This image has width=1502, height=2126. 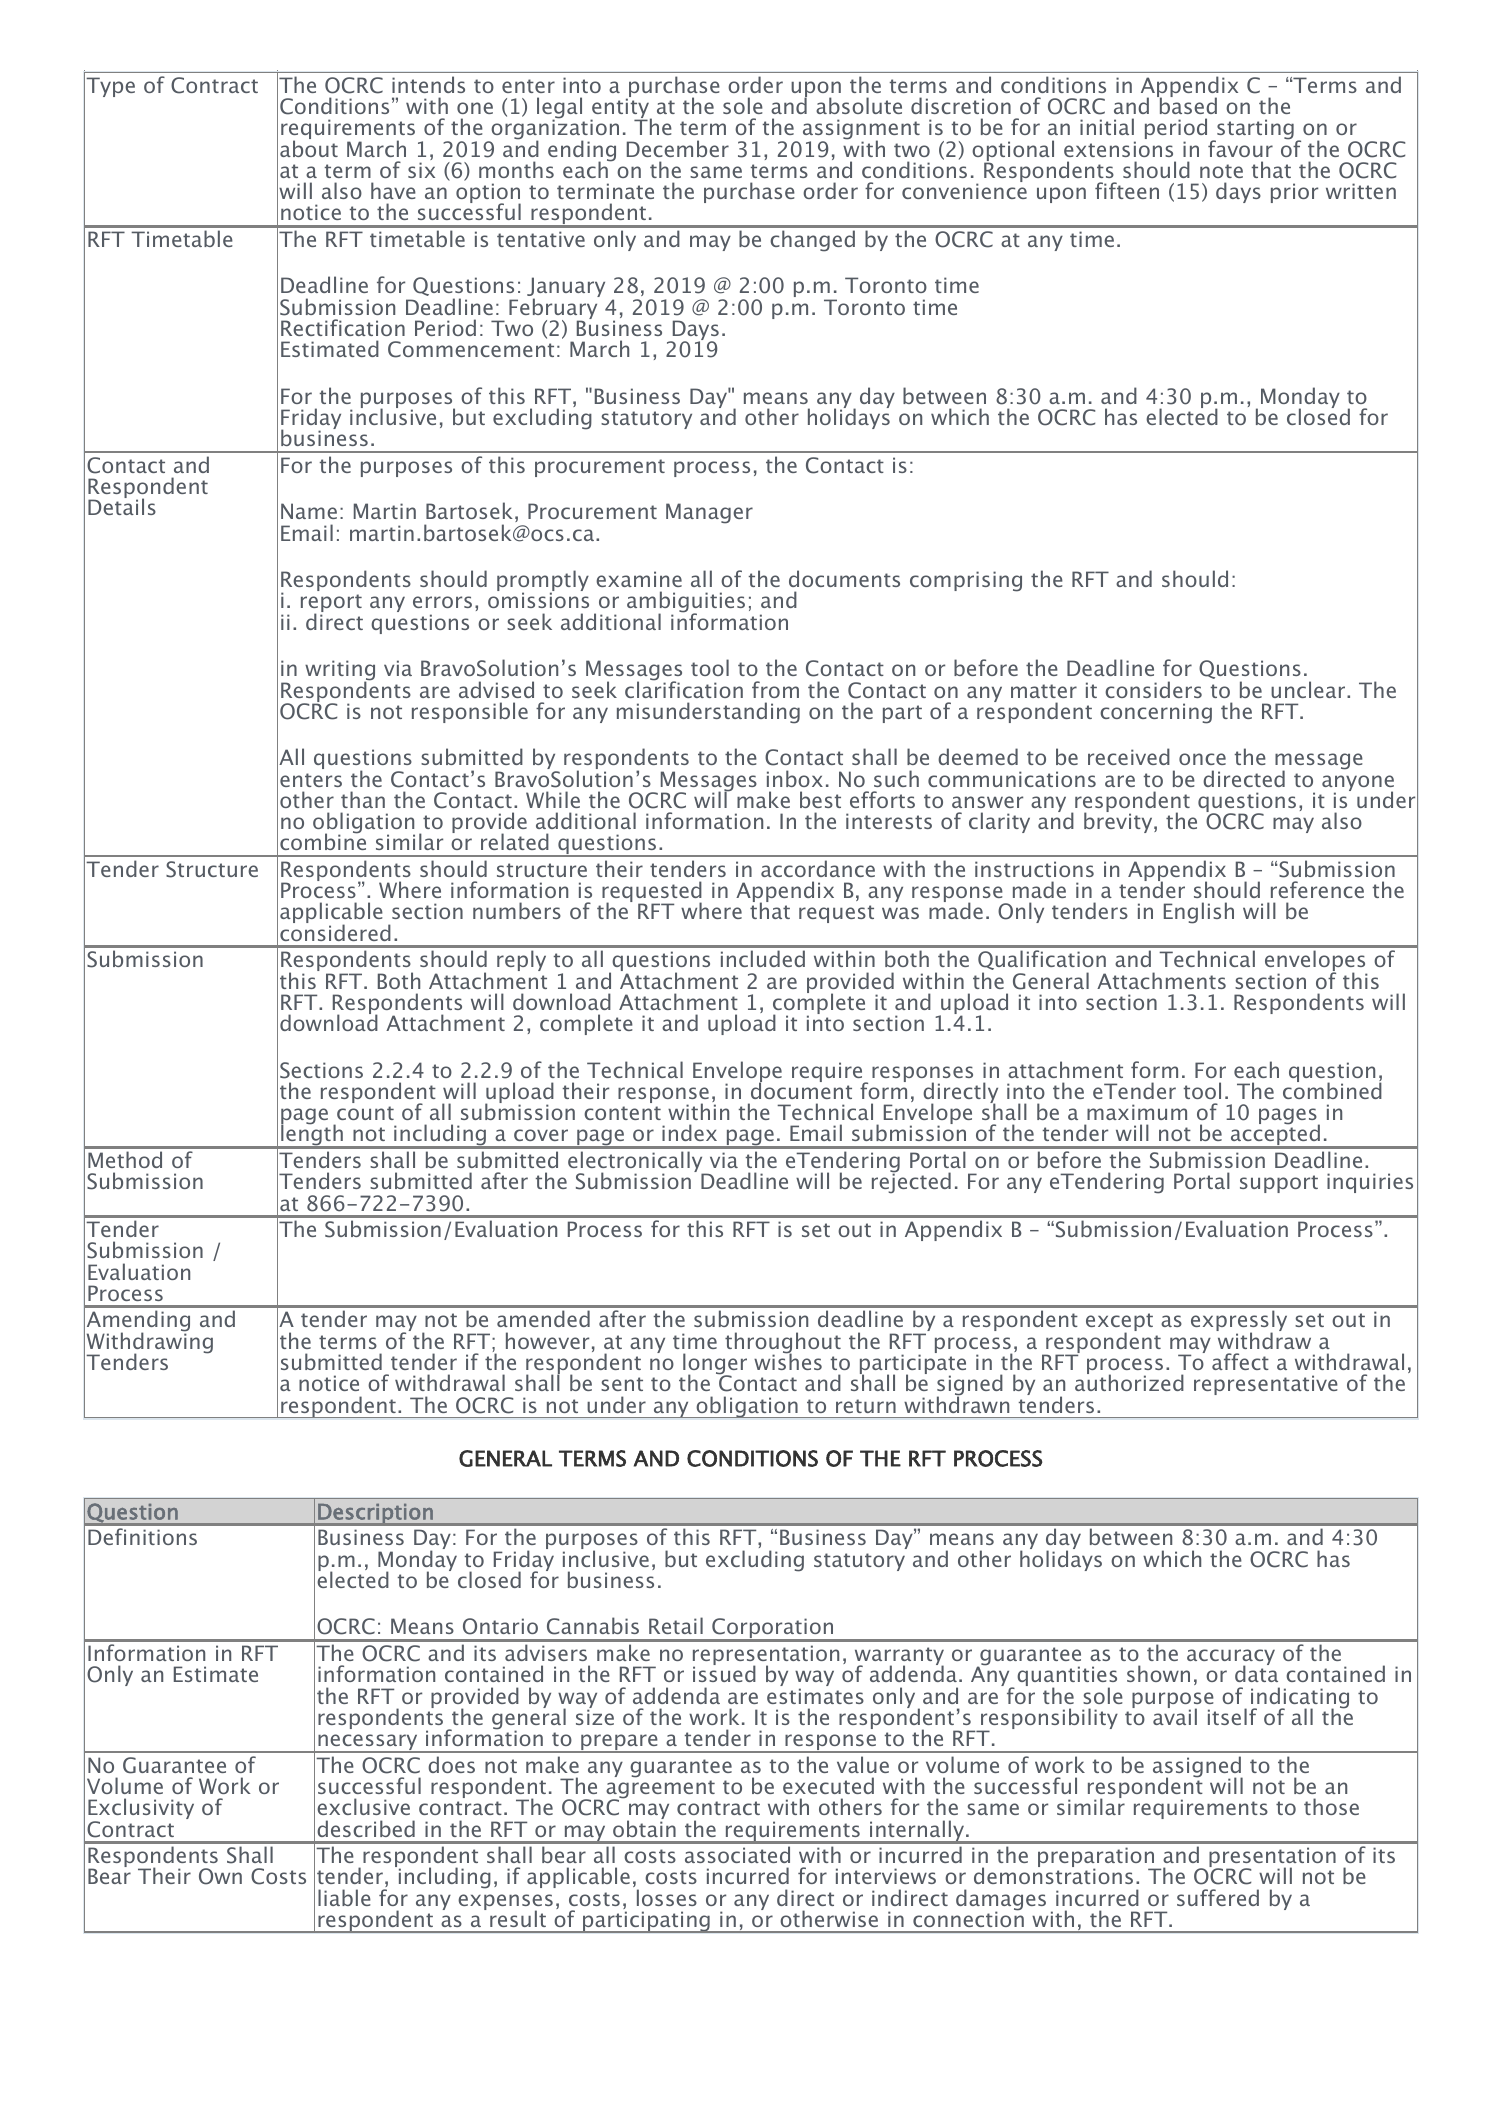 I want to click on included, so click(x=763, y=958).
